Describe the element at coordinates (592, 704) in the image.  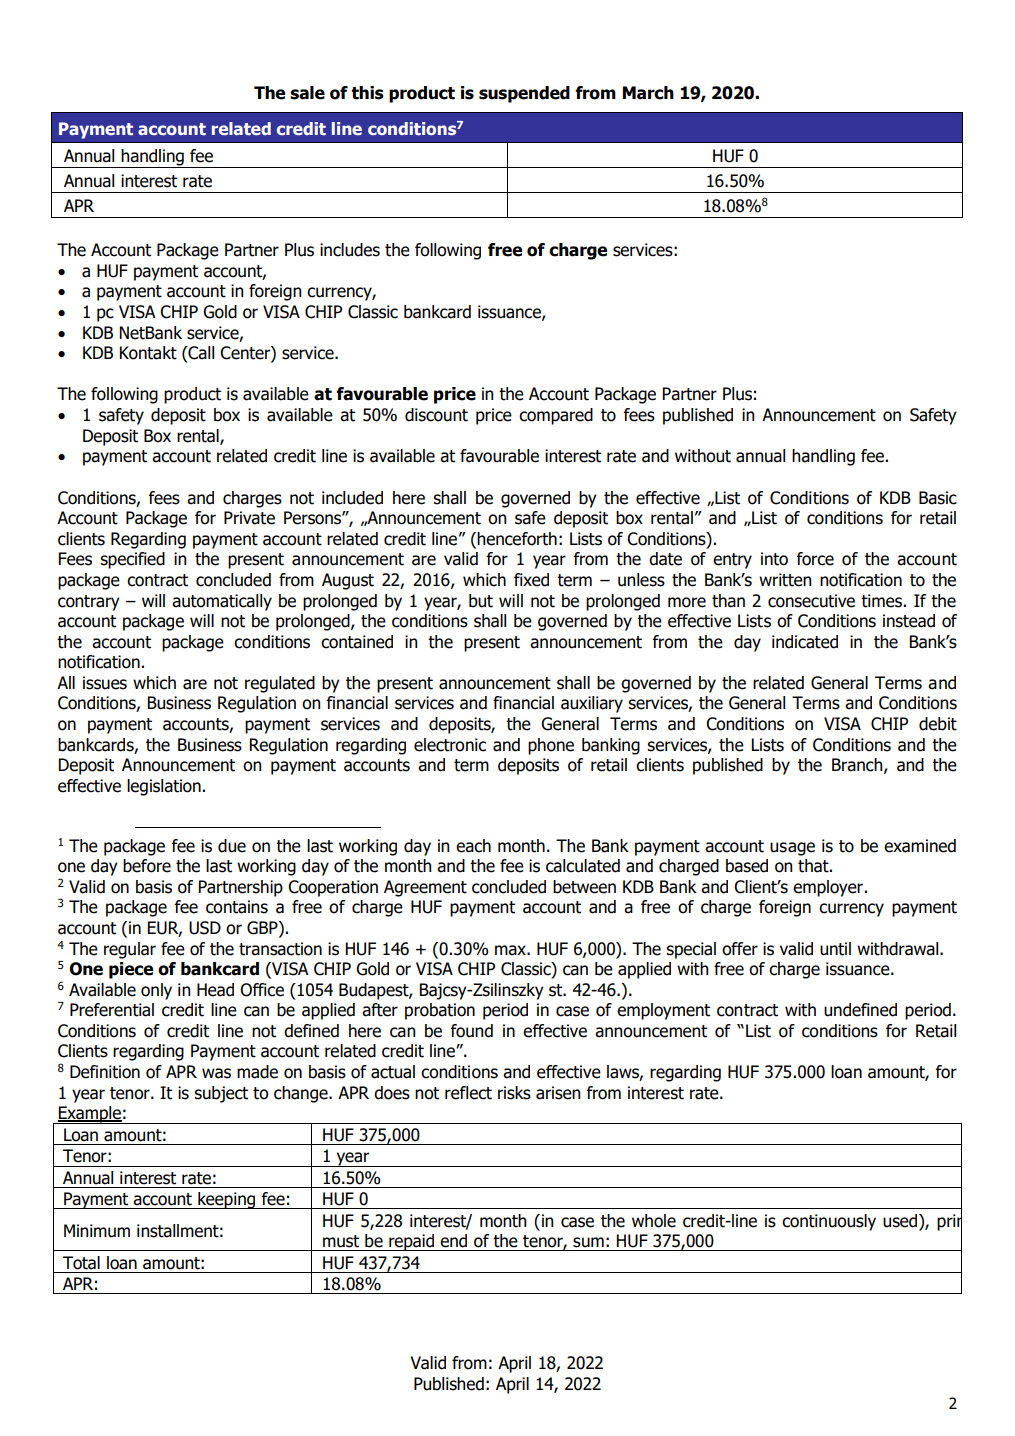
I see `auxiliary` at that location.
